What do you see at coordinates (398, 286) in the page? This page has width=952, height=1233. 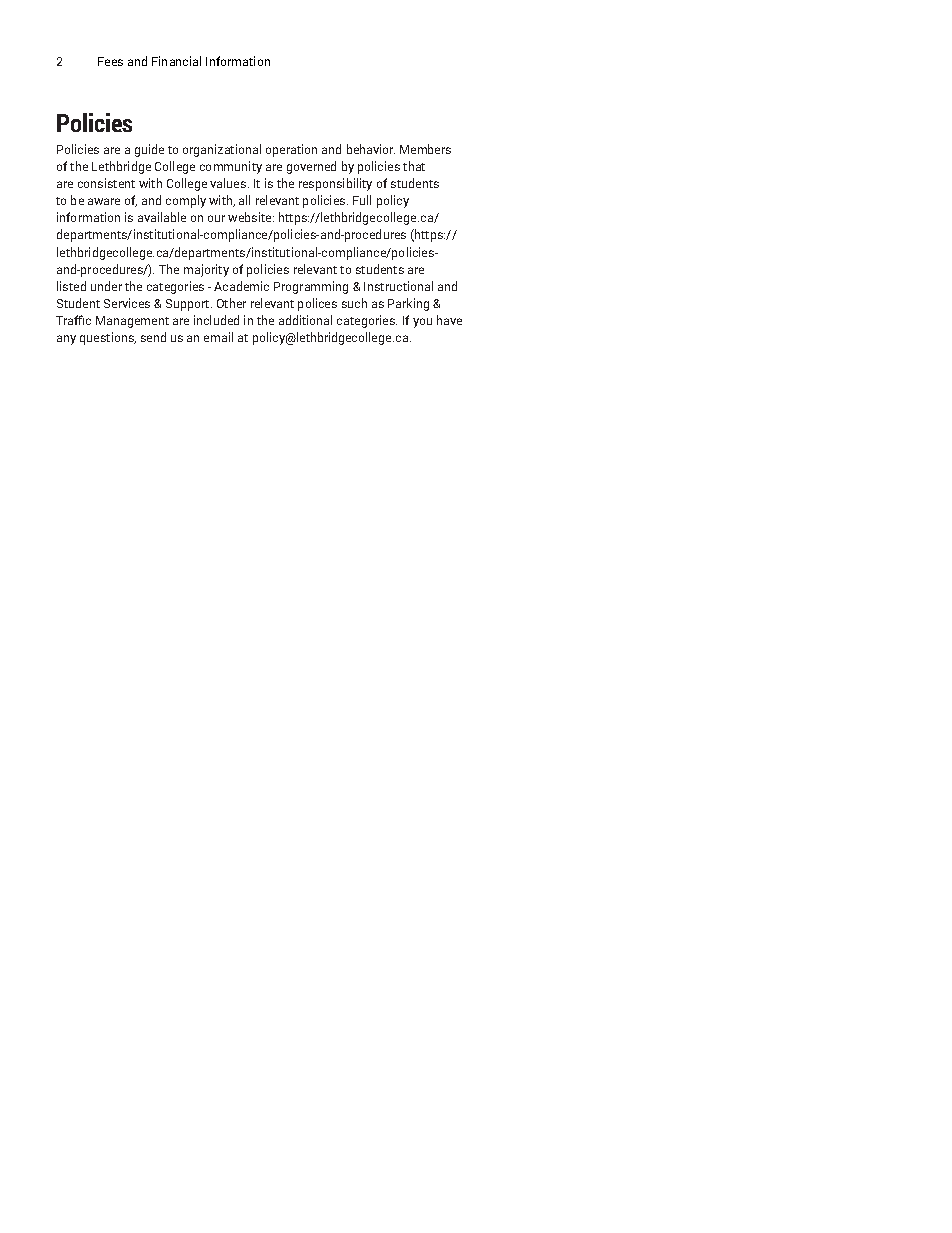 I see `Instructional` at bounding box center [398, 286].
